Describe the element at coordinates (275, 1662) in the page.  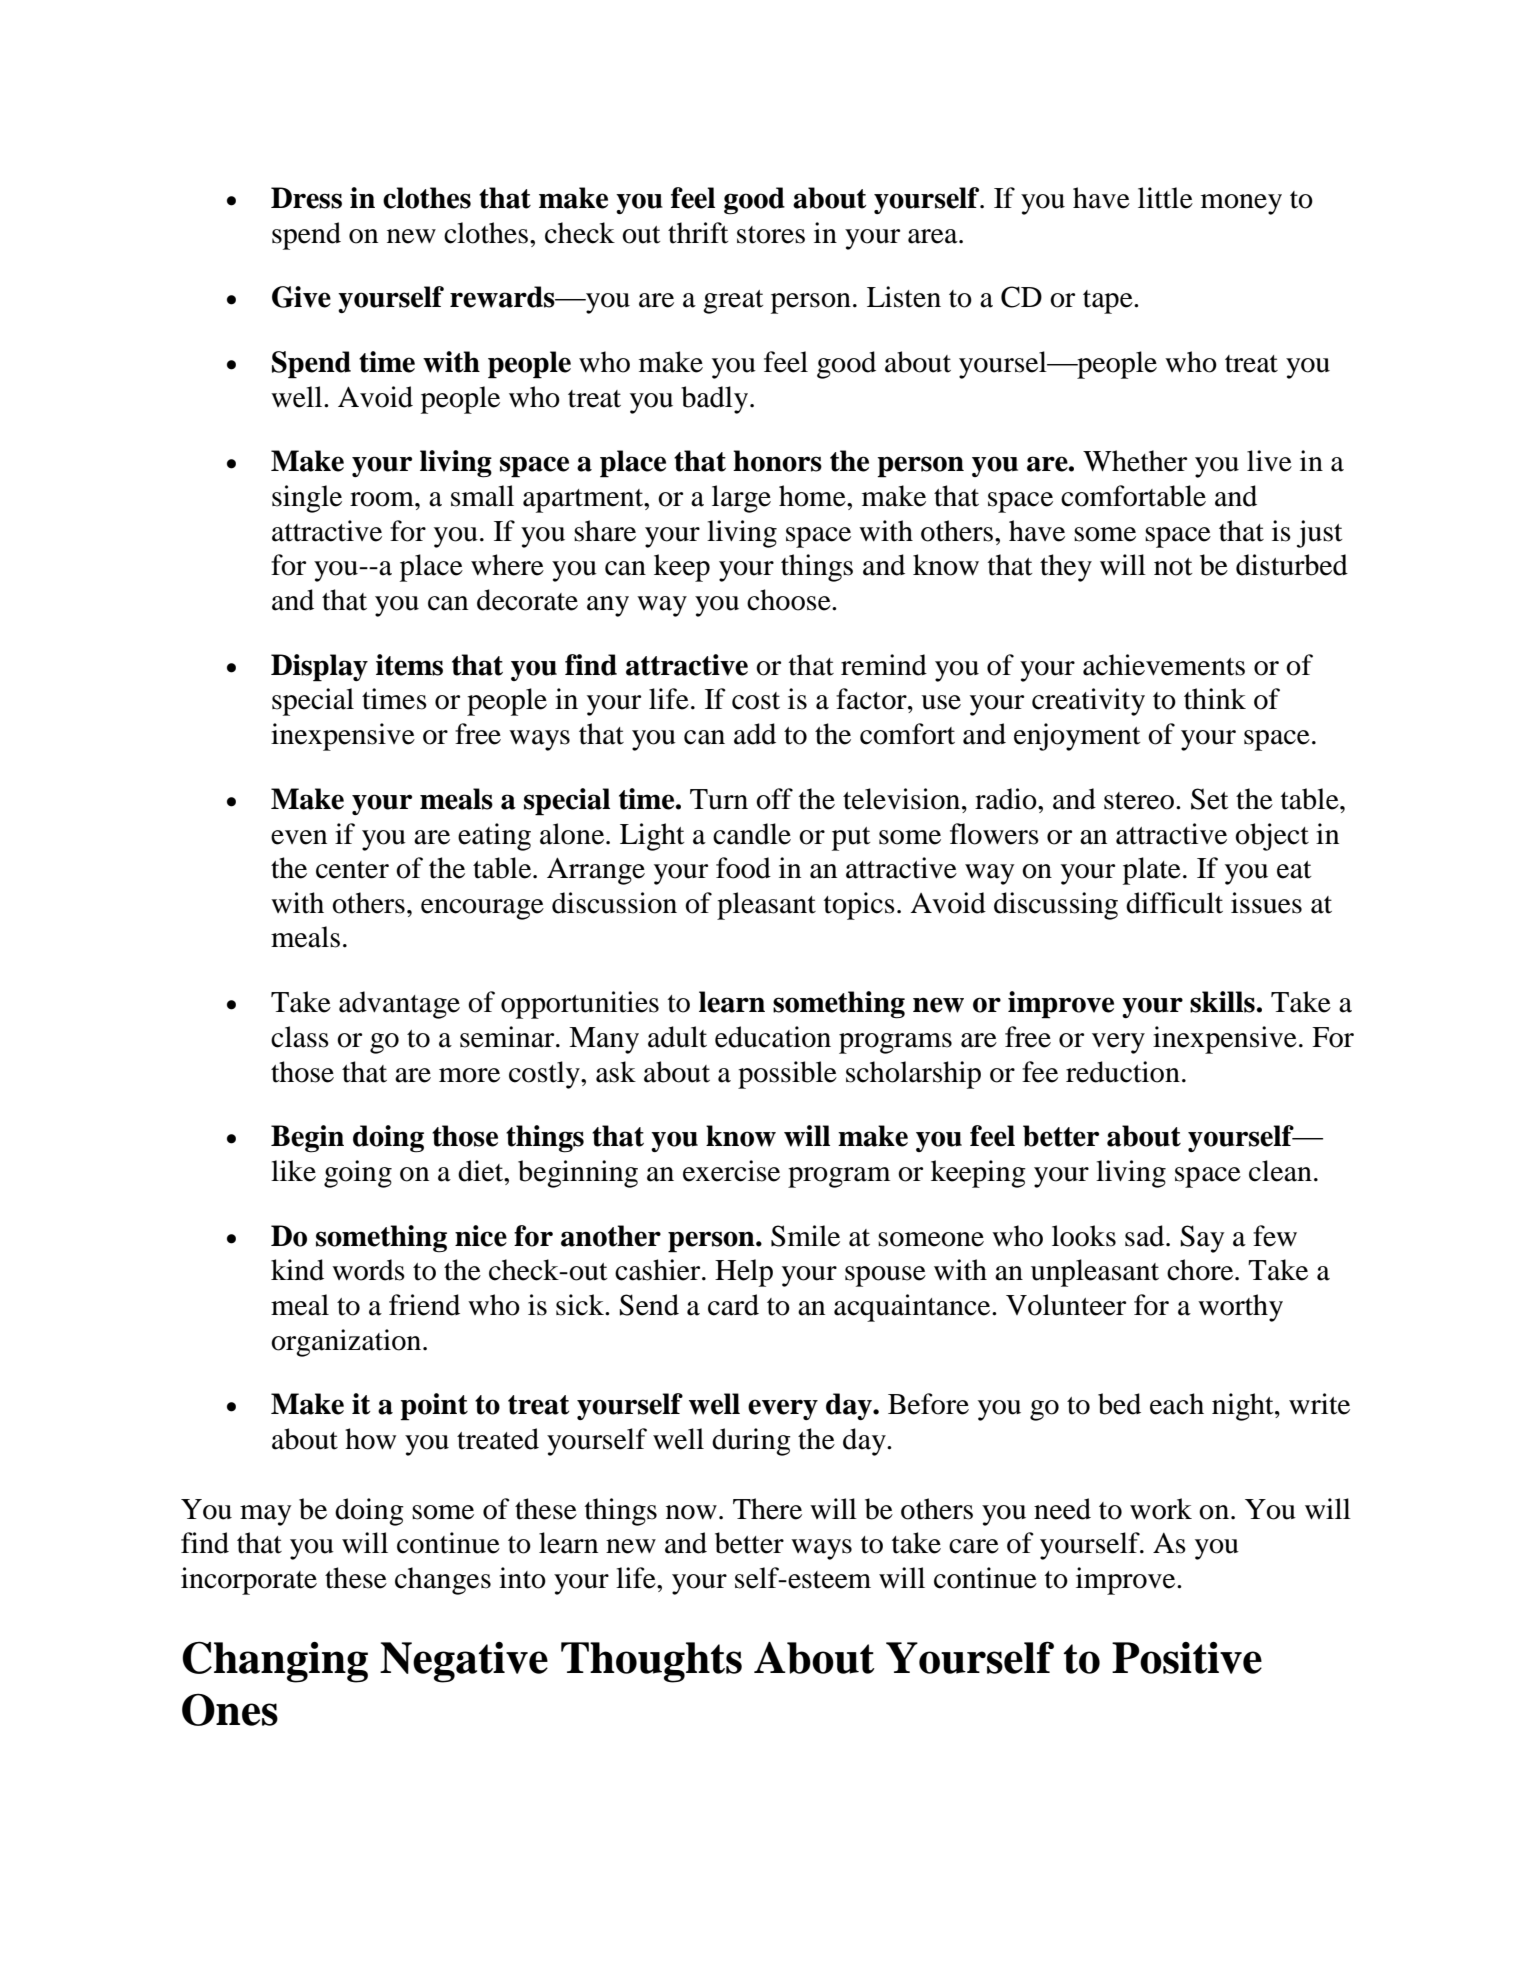
I see `Changing` at that location.
